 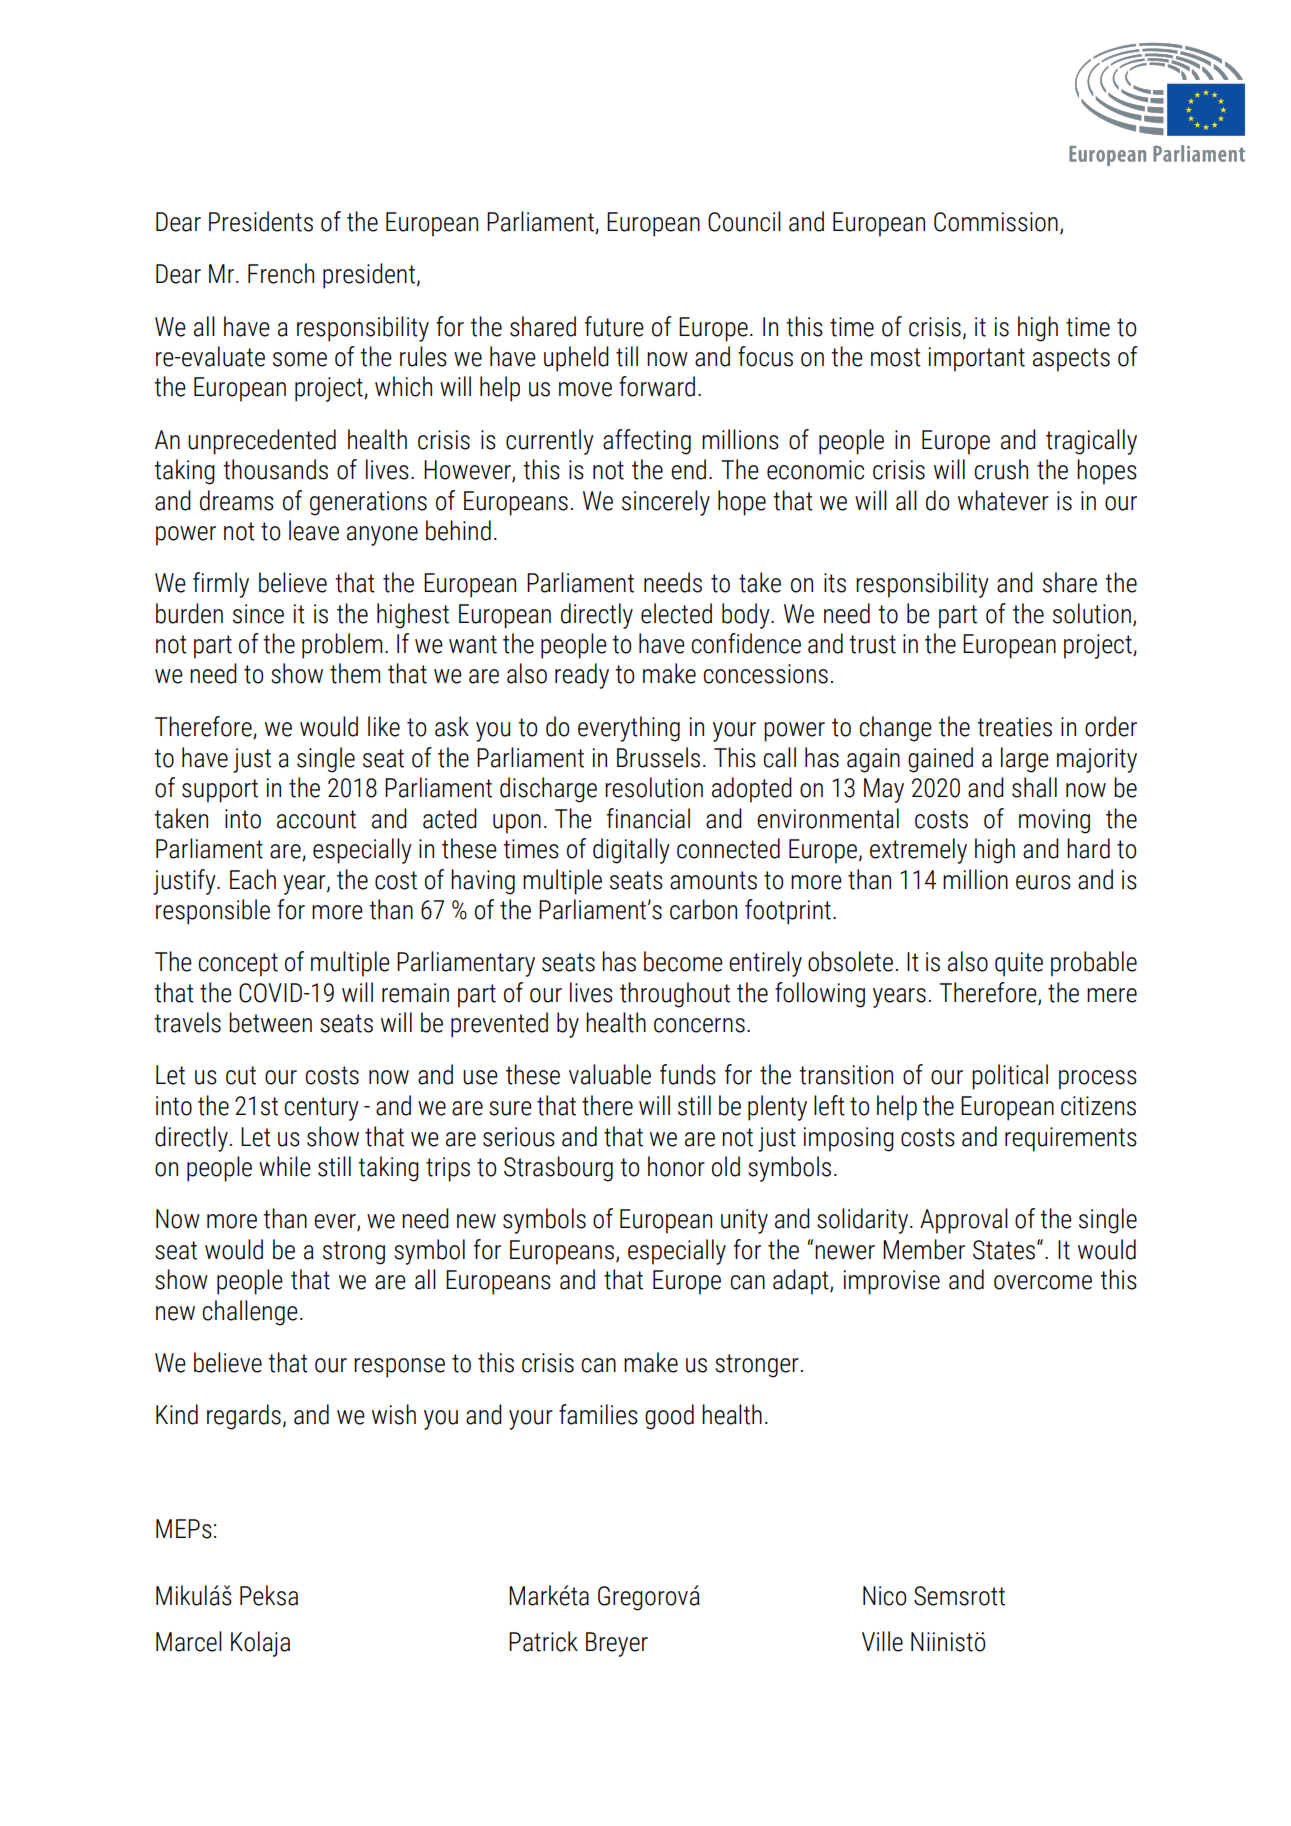 I want to click on become, so click(x=683, y=961).
